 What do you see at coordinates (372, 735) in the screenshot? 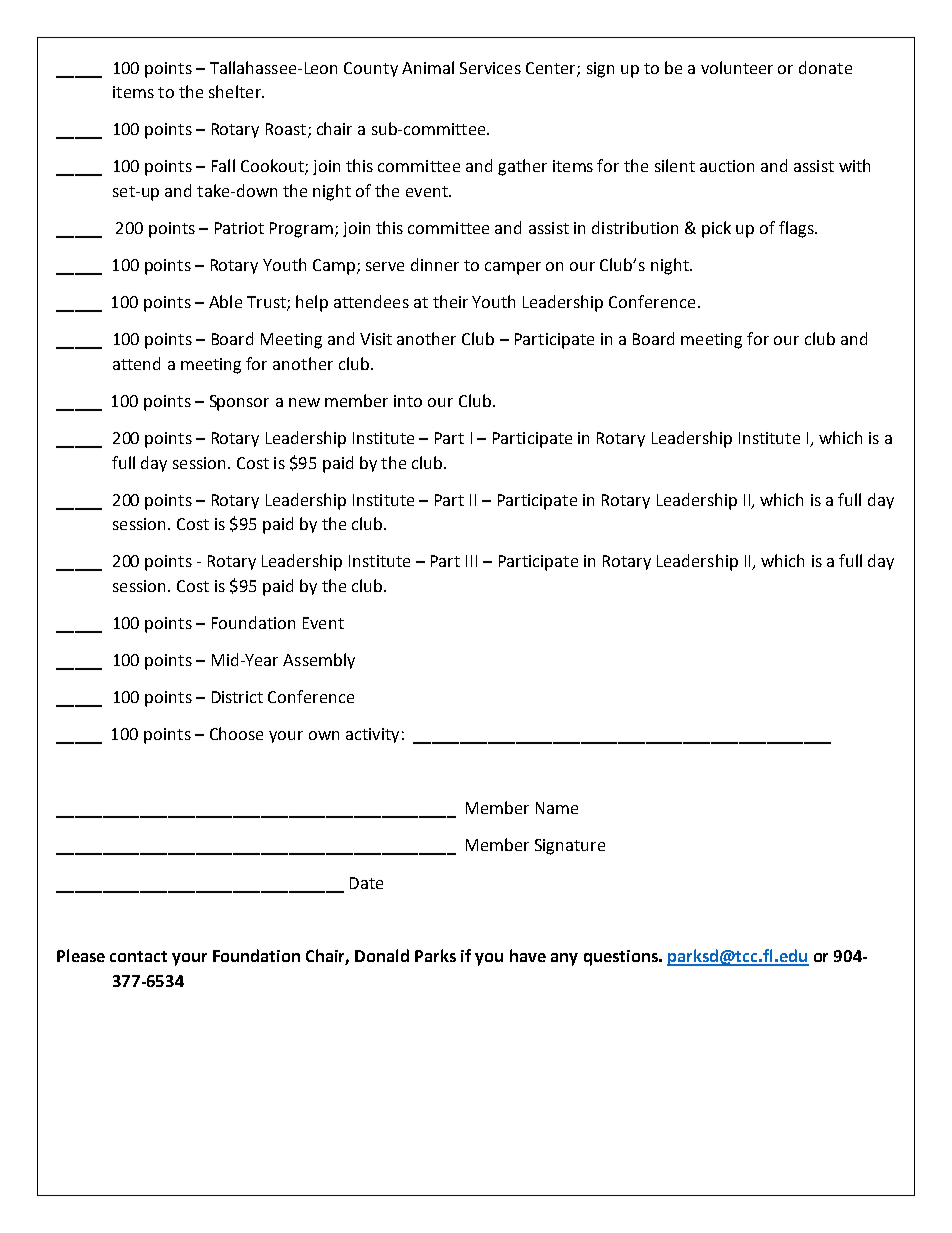
I see `activity` at bounding box center [372, 735].
